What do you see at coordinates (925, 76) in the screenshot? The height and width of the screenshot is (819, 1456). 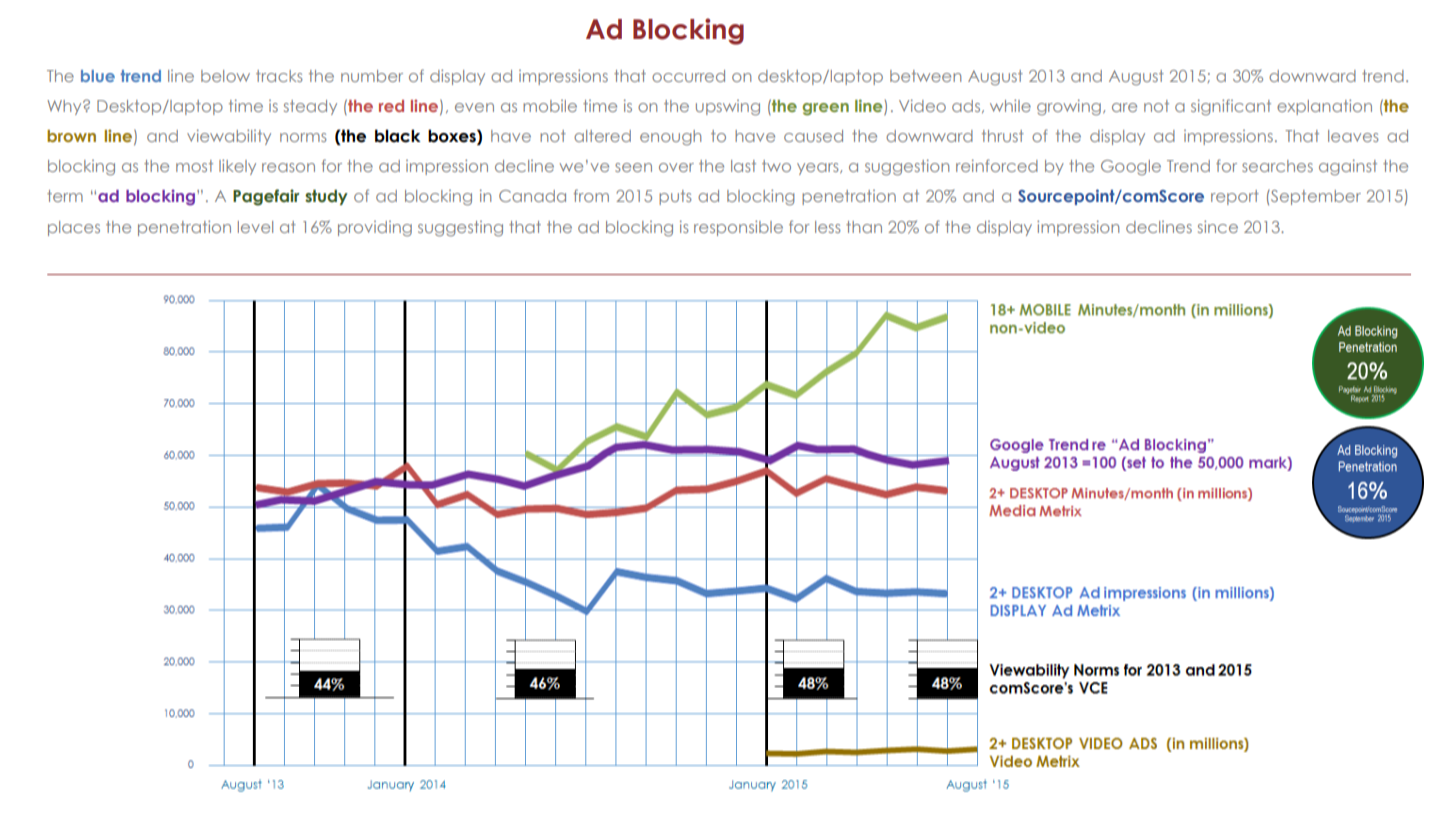 I see `between` at bounding box center [925, 76].
